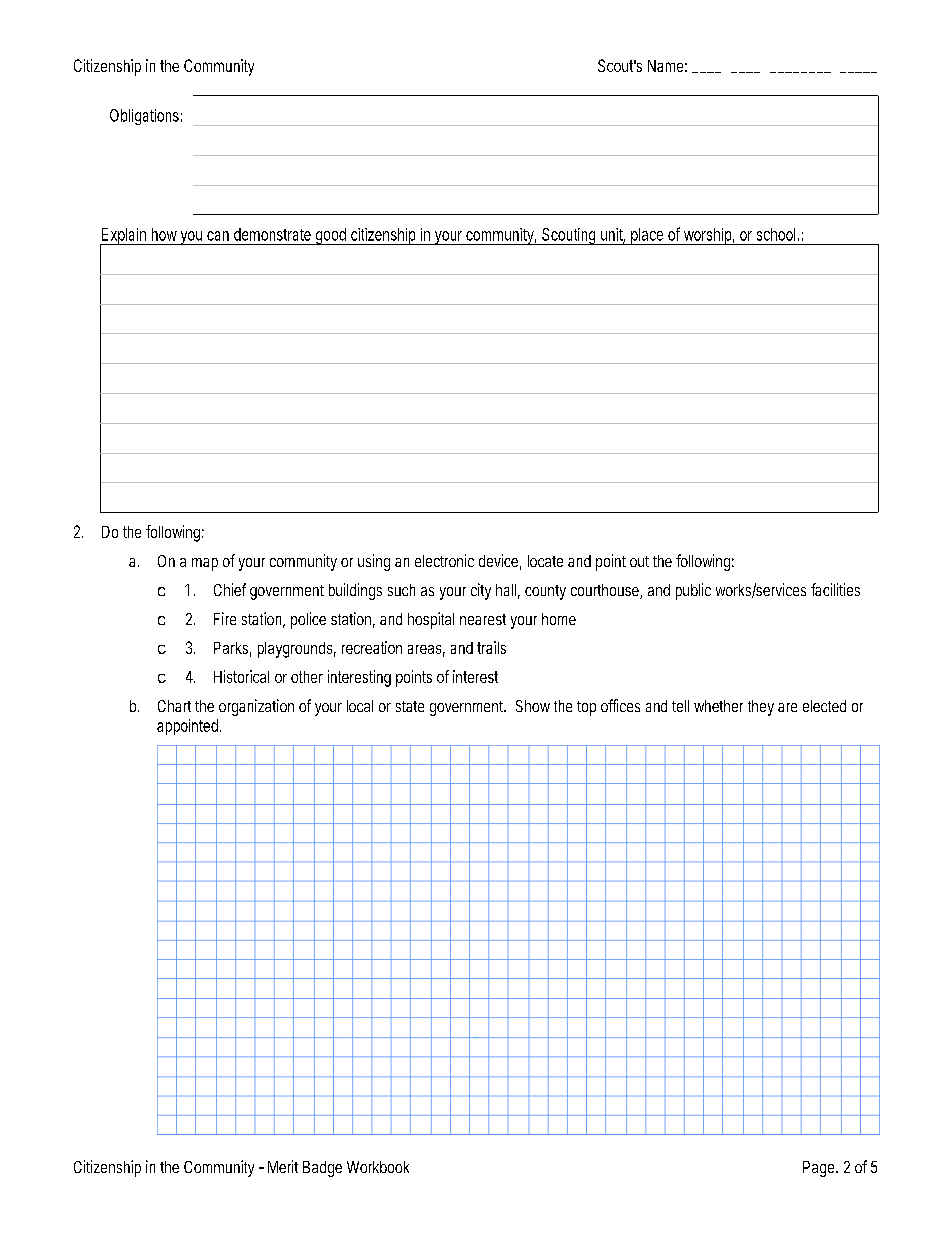 The height and width of the screenshot is (1233, 952). Describe the element at coordinates (283, 1166) in the screenshot. I see `Merit` at that location.
